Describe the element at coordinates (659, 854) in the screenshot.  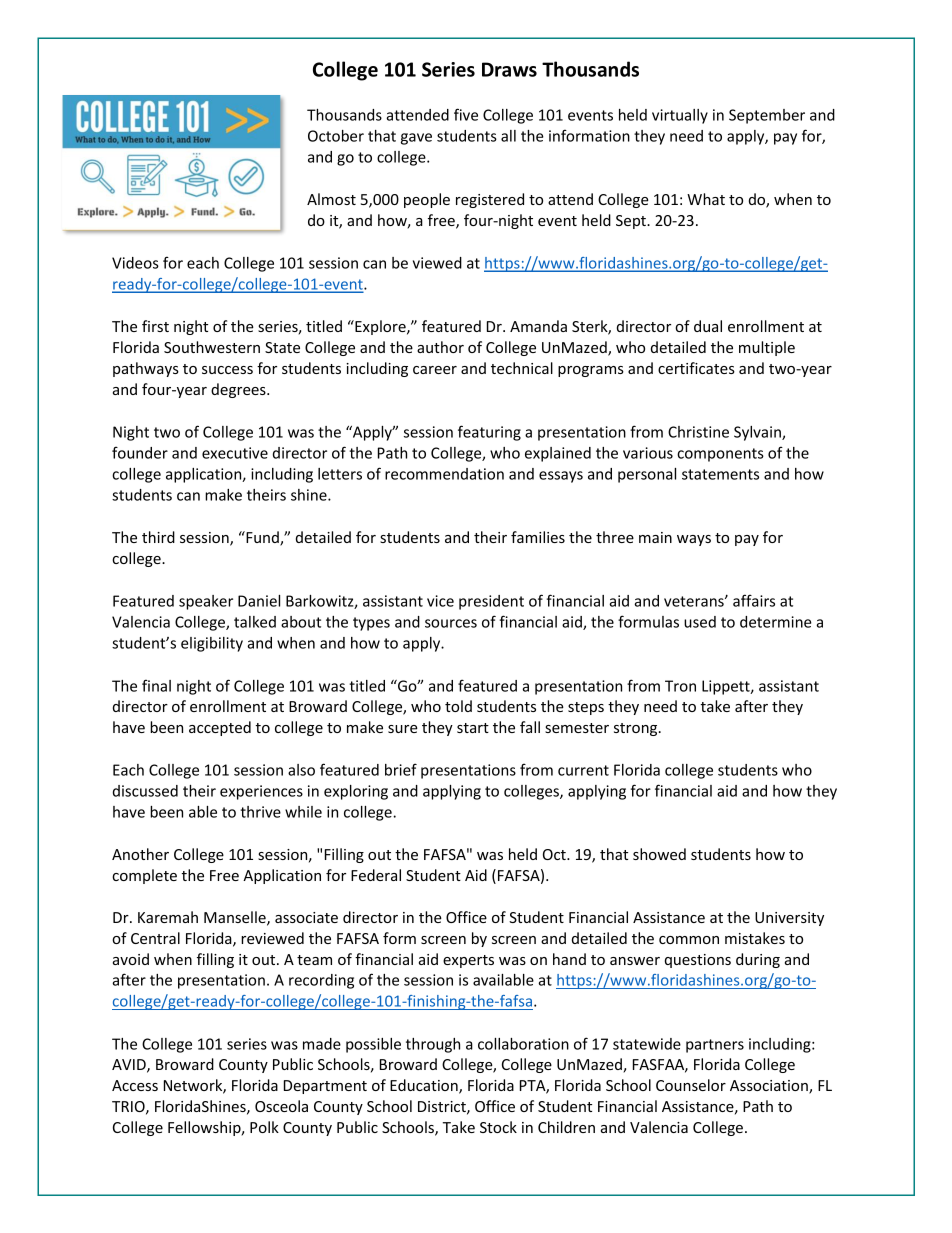
I see `showed` at that location.
